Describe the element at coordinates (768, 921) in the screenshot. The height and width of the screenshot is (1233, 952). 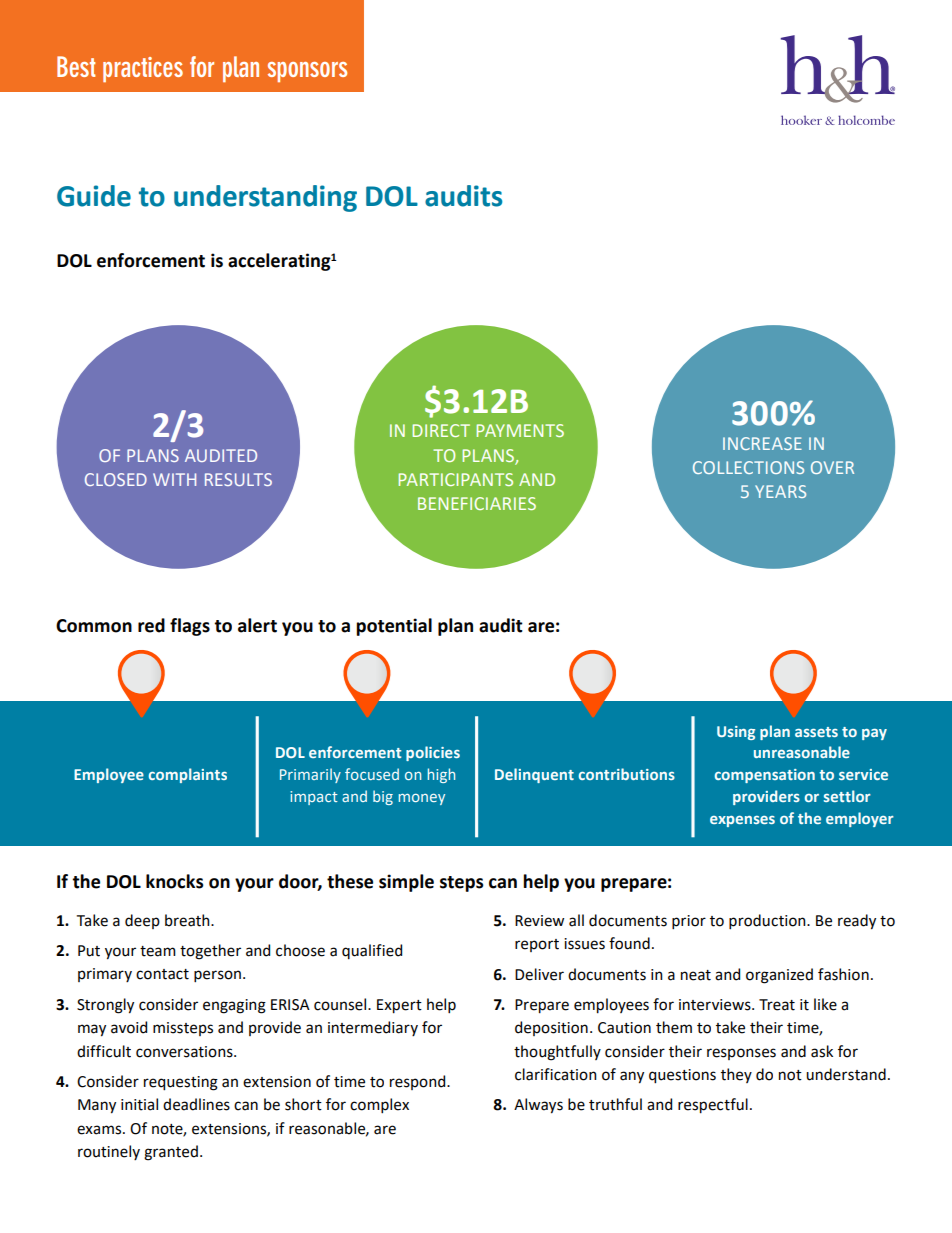
I see `production` at that location.
